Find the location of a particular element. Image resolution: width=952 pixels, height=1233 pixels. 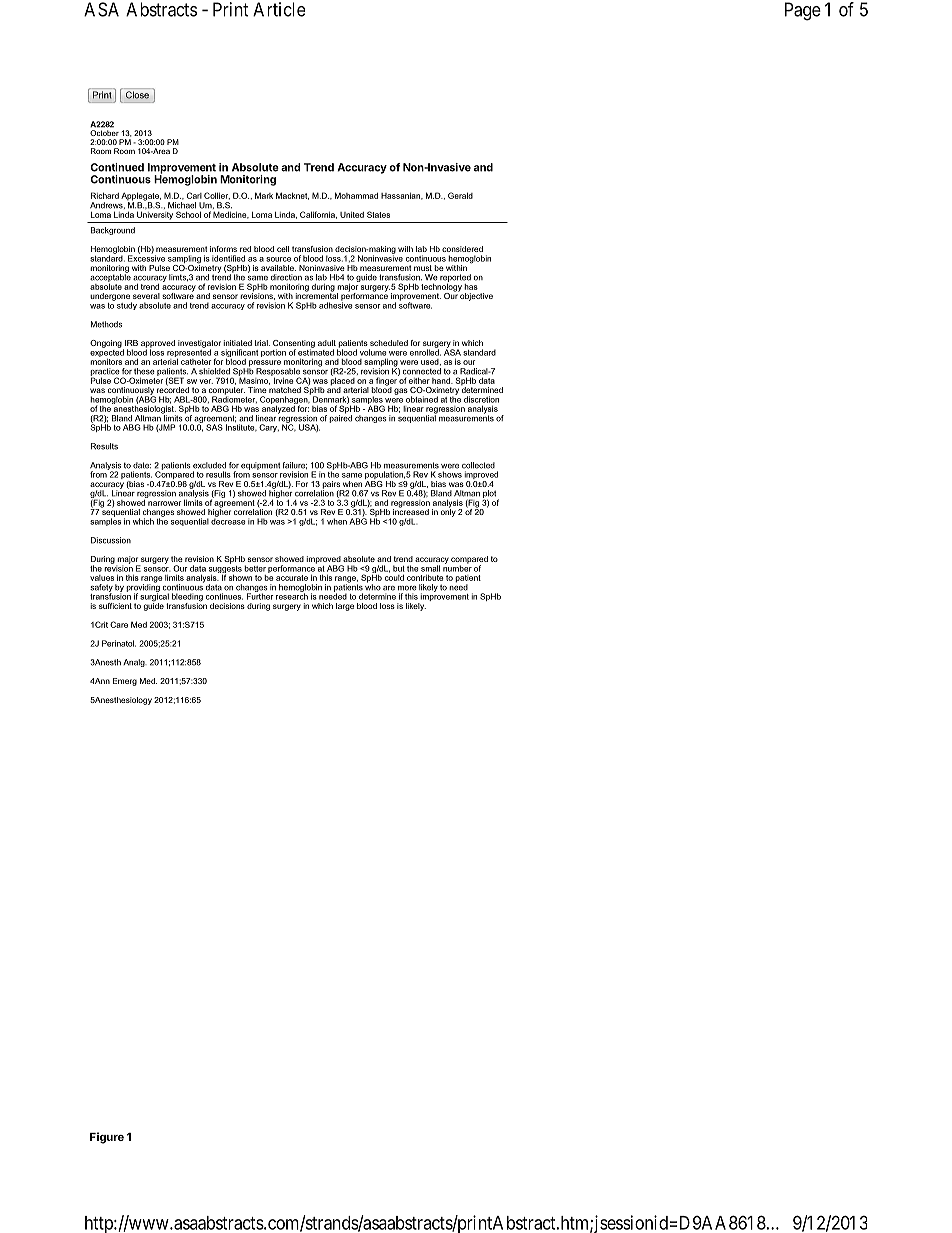

better is located at coordinates (255, 568).
